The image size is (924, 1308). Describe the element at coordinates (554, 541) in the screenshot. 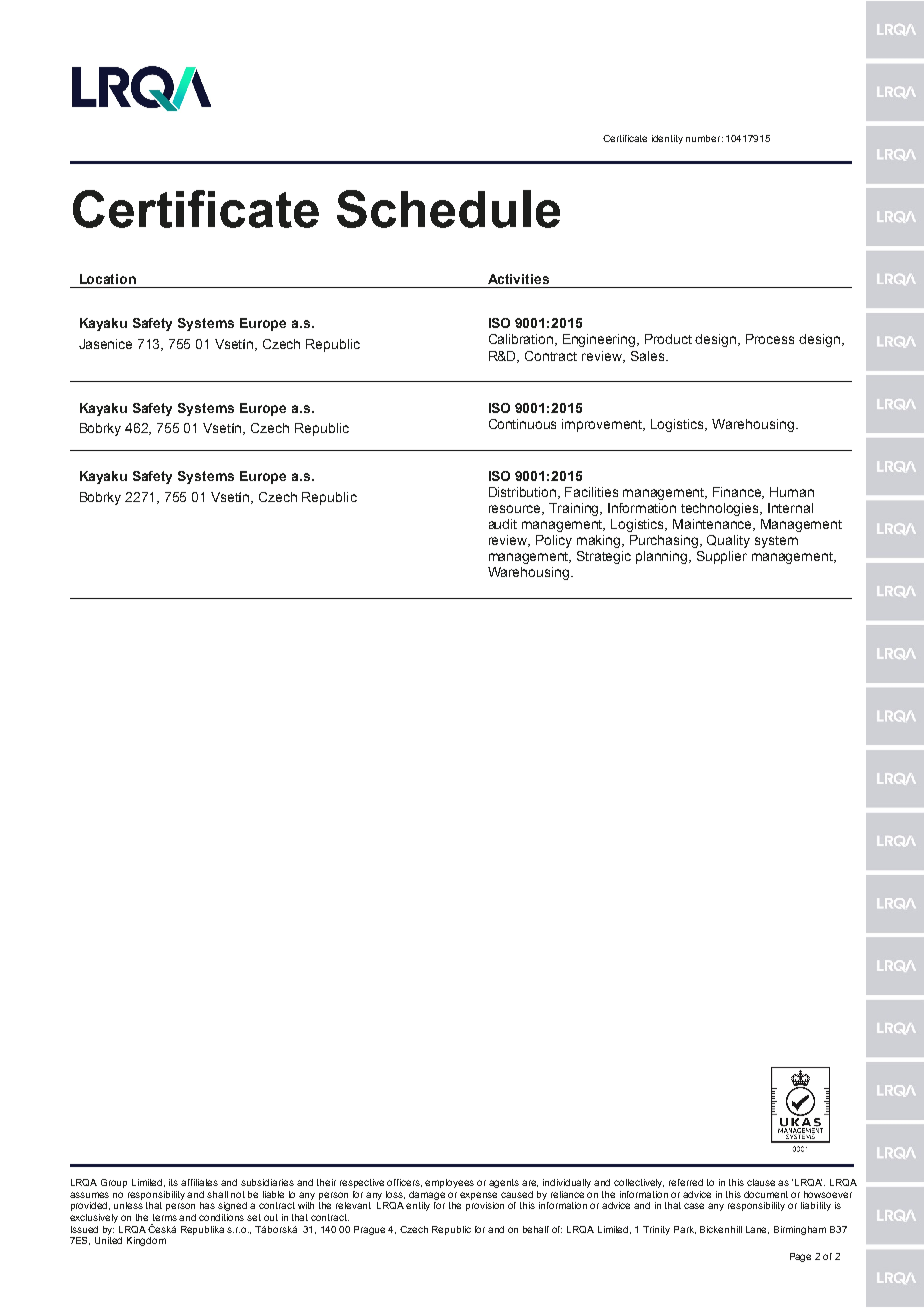

I see `Policy` at that location.
